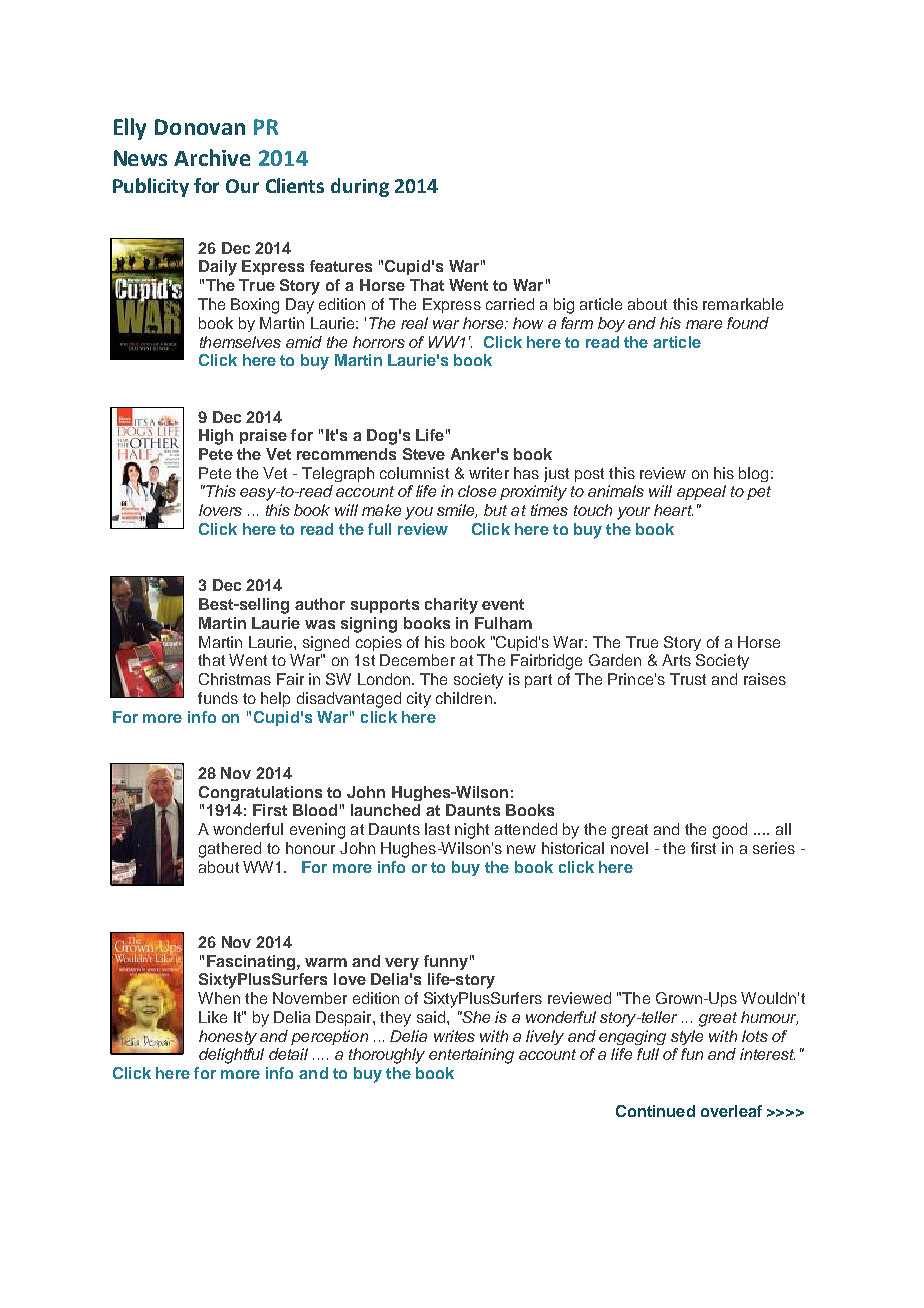 Image resolution: width=924 pixels, height=1308 pixels. What do you see at coordinates (489, 473) in the screenshot?
I see `writer` at bounding box center [489, 473].
